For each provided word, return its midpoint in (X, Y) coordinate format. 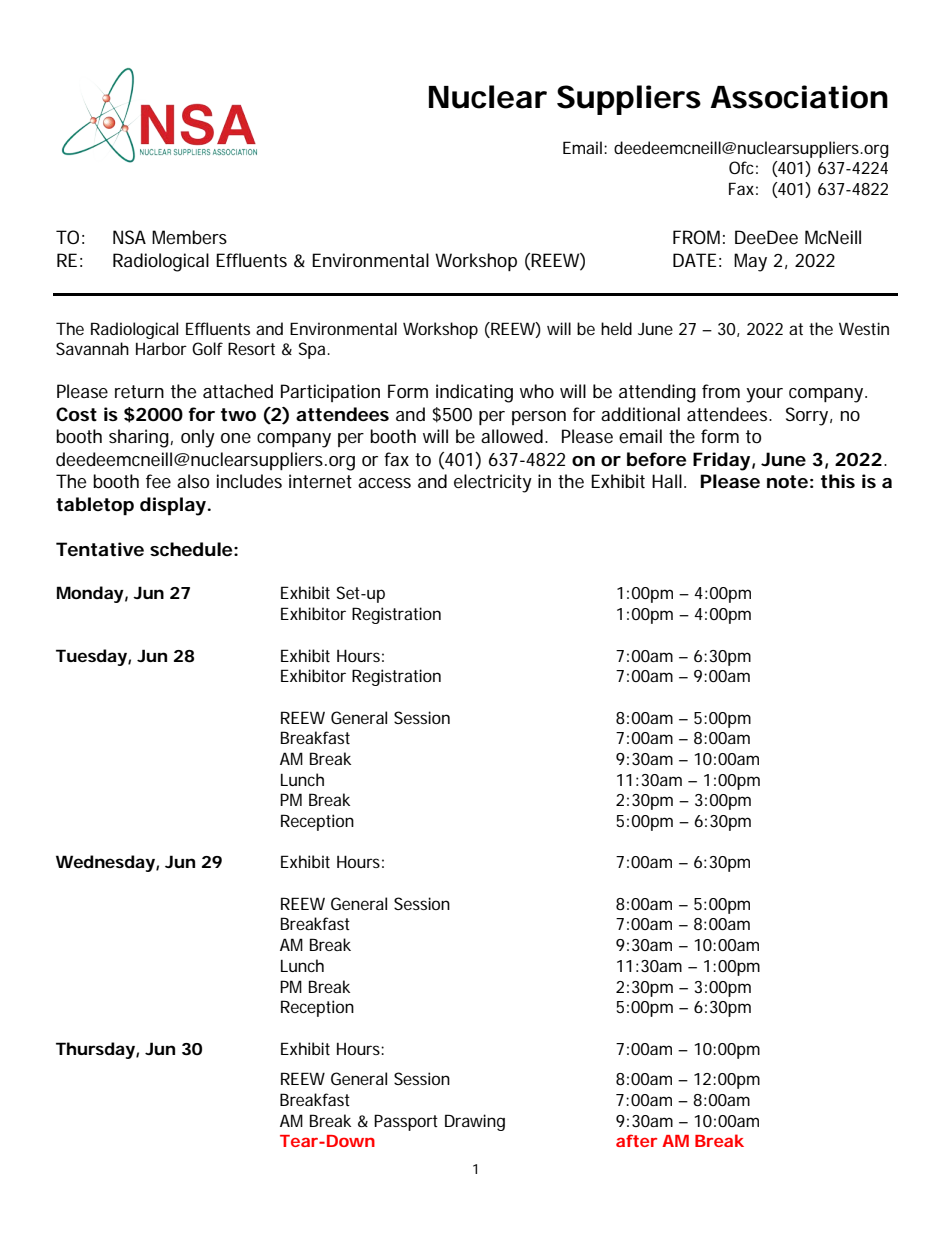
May (750, 262)
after (636, 1140)
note (787, 481)
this (838, 481)
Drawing (475, 1122)
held (616, 328)
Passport (406, 1122)
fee (158, 481)
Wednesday (106, 863)
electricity (493, 483)
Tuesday (92, 657)
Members (189, 237)
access (384, 483)
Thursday (96, 1050)
